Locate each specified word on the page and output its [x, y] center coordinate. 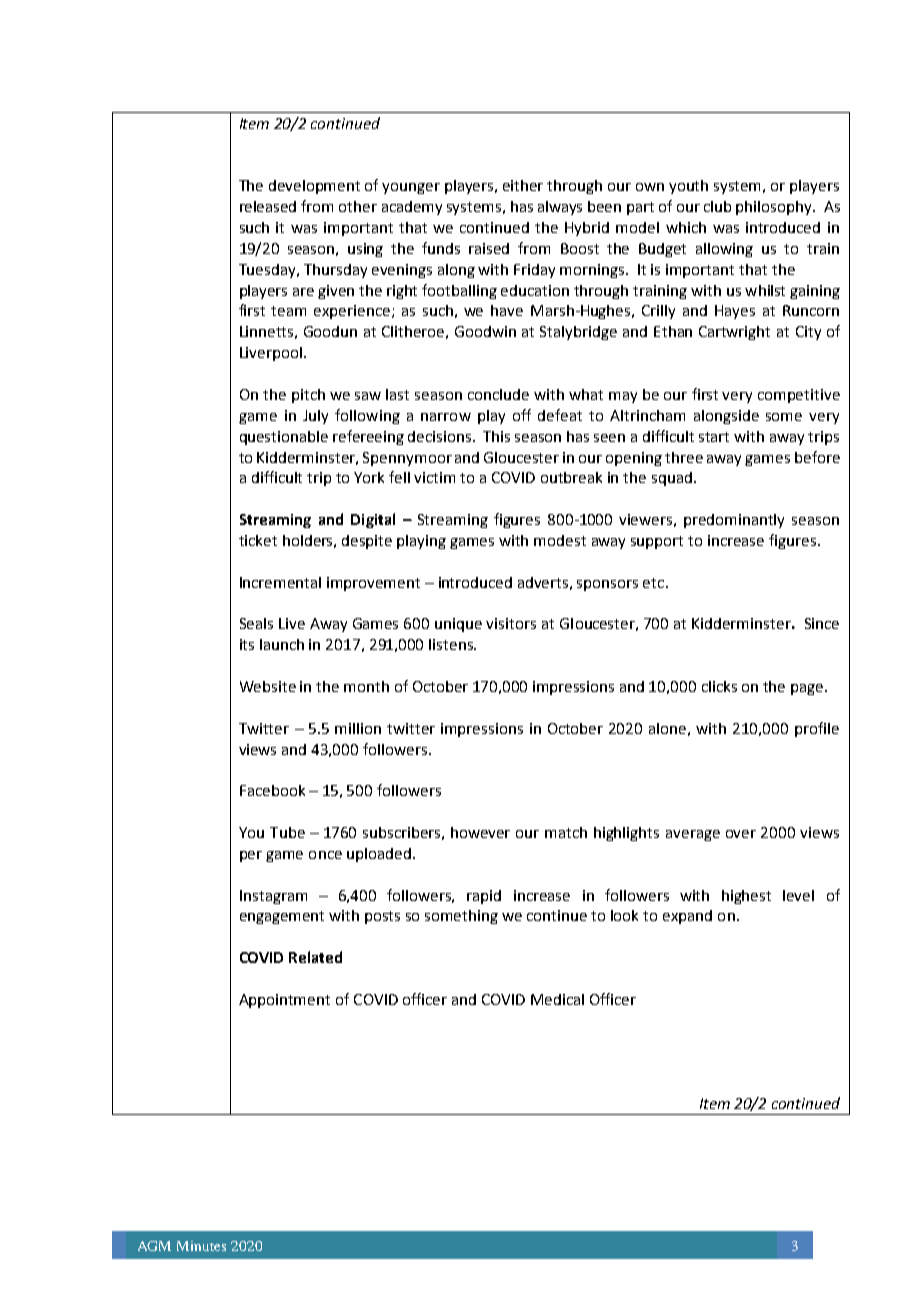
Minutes [201, 1246]
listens [452, 644]
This [496, 436]
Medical [557, 999]
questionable [284, 438]
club [717, 206]
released [268, 206]
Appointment [284, 1001]
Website [268, 686]
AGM [154, 1246]
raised [489, 248]
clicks [719, 686]
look [624, 915]
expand [687, 917]
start [714, 437]
